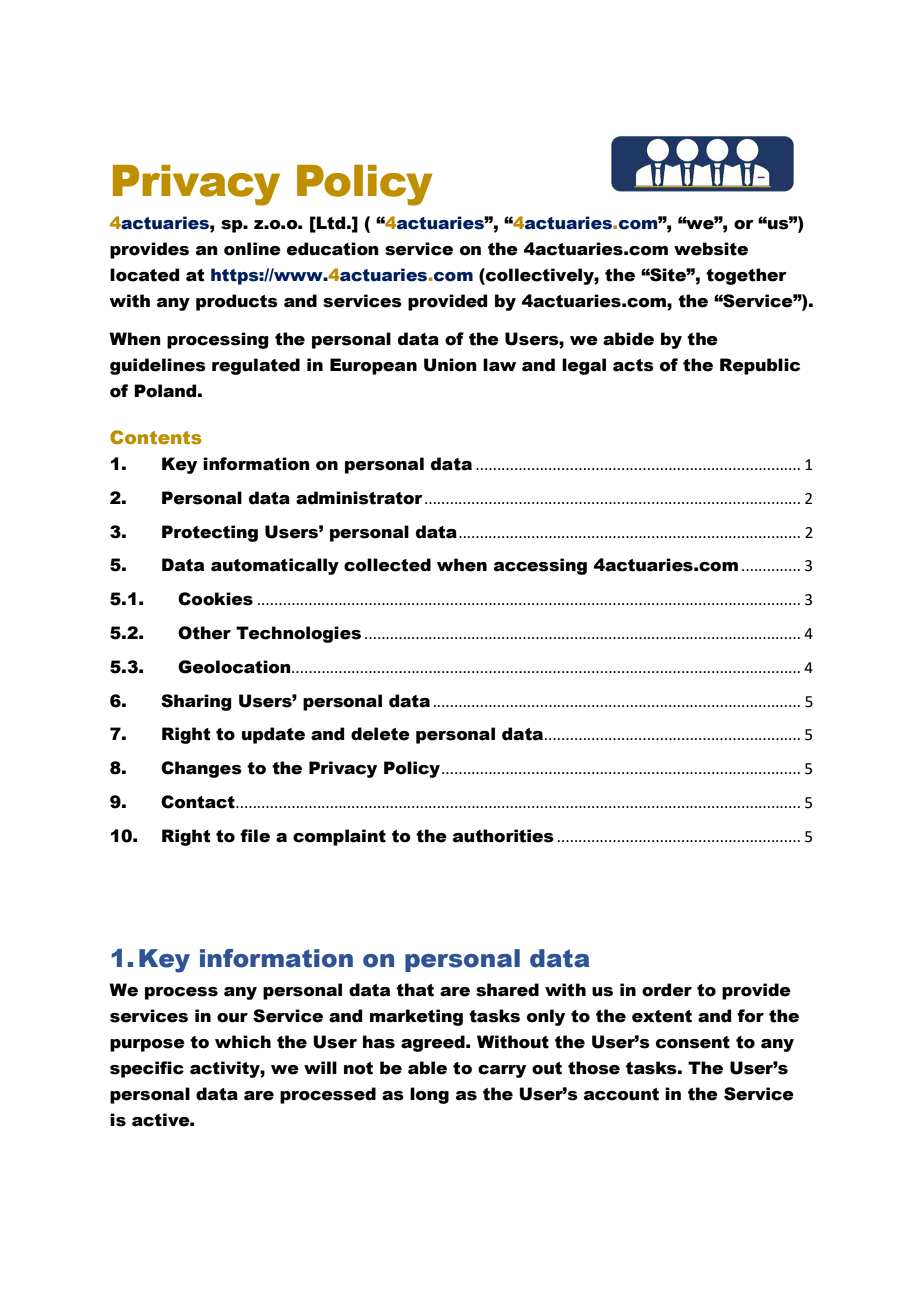 The image size is (924, 1308). I want to click on consent, so click(693, 1042).
